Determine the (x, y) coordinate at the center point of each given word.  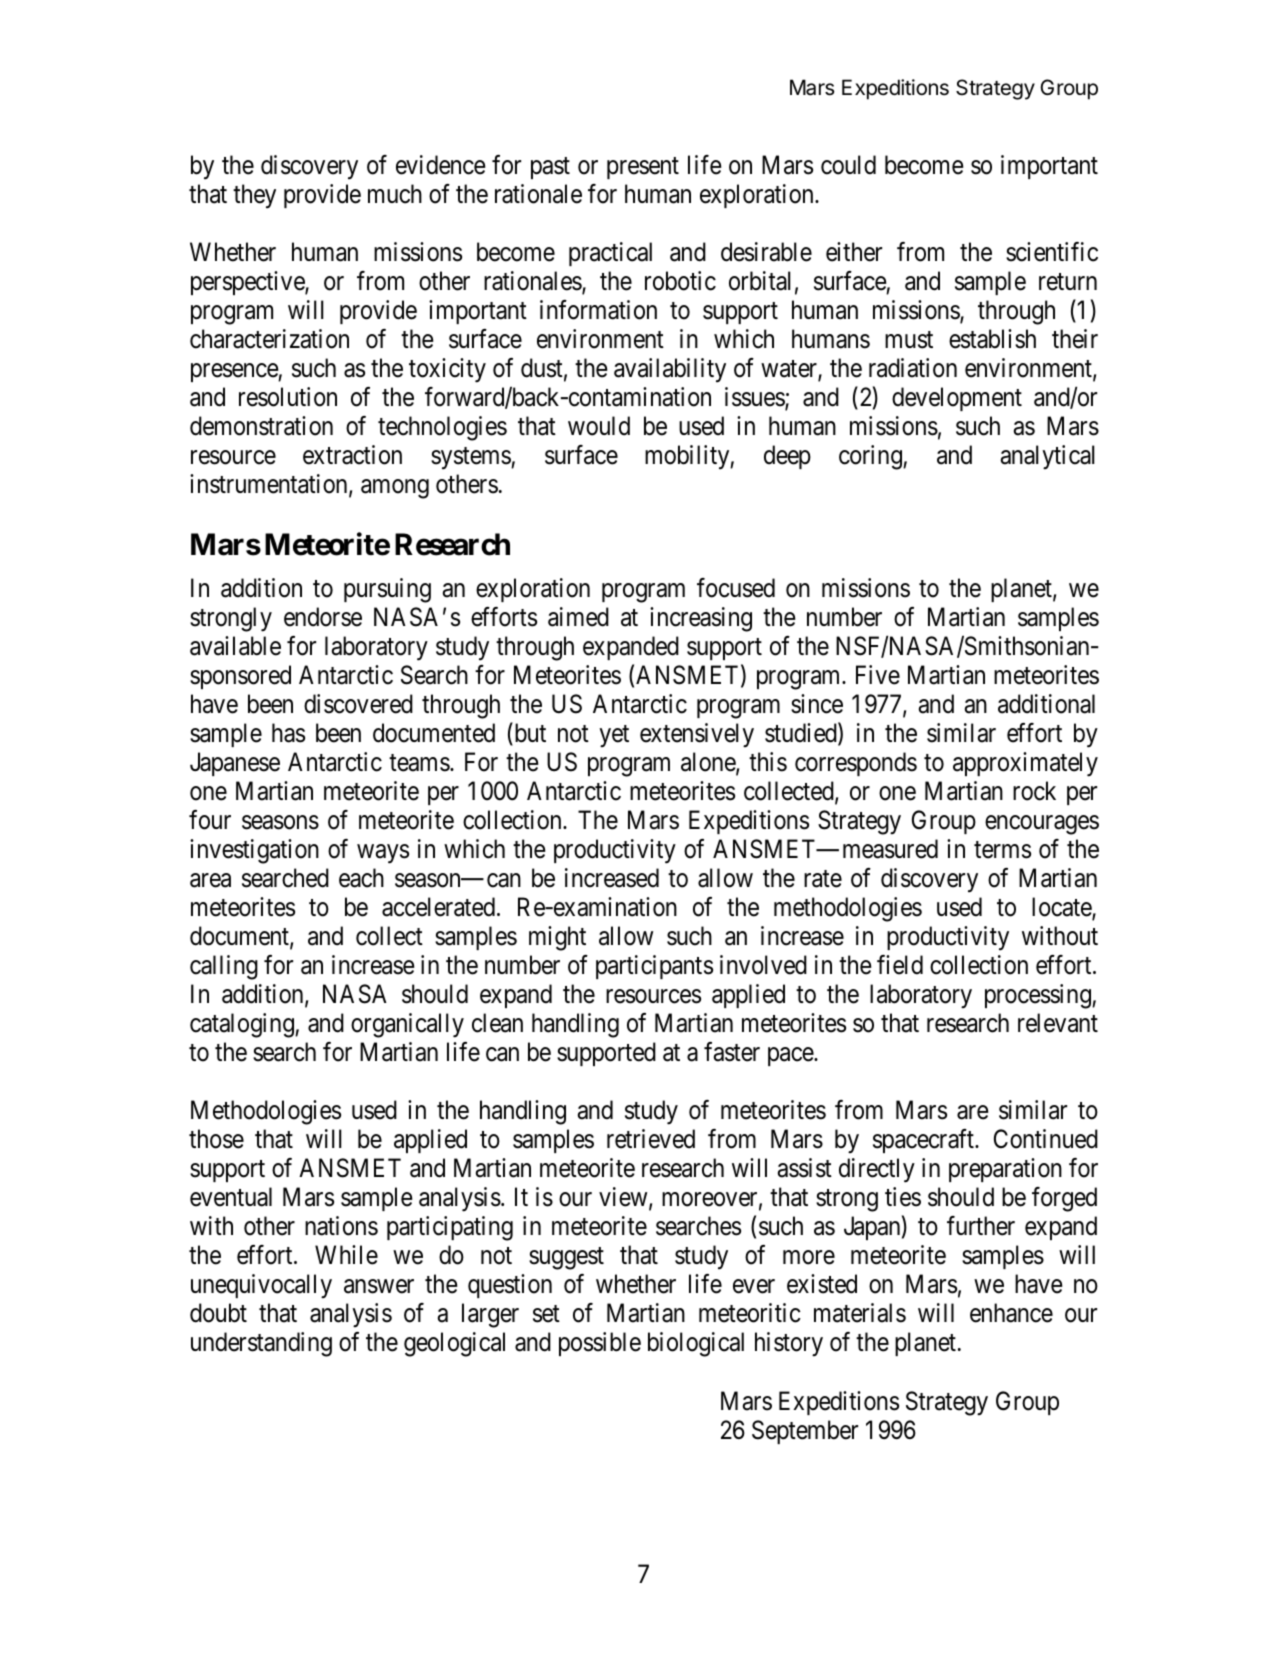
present (643, 168)
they (254, 196)
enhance (1011, 1313)
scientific (1052, 252)
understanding (261, 1344)
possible (600, 1344)
